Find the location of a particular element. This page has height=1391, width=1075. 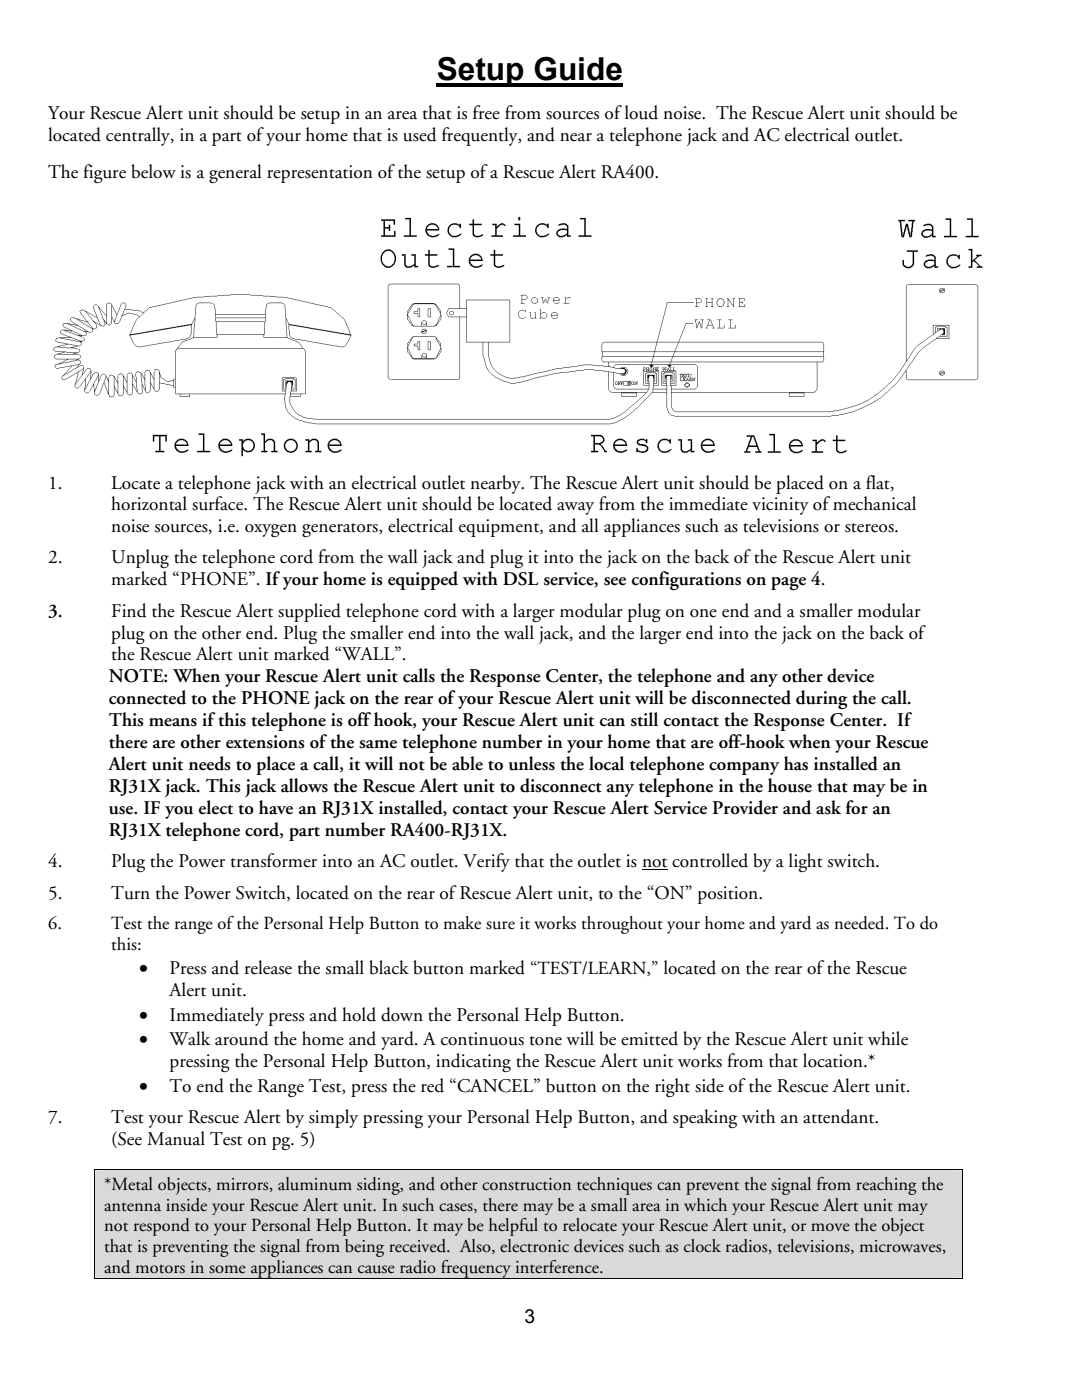

general is located at coordinates (235, 173).
